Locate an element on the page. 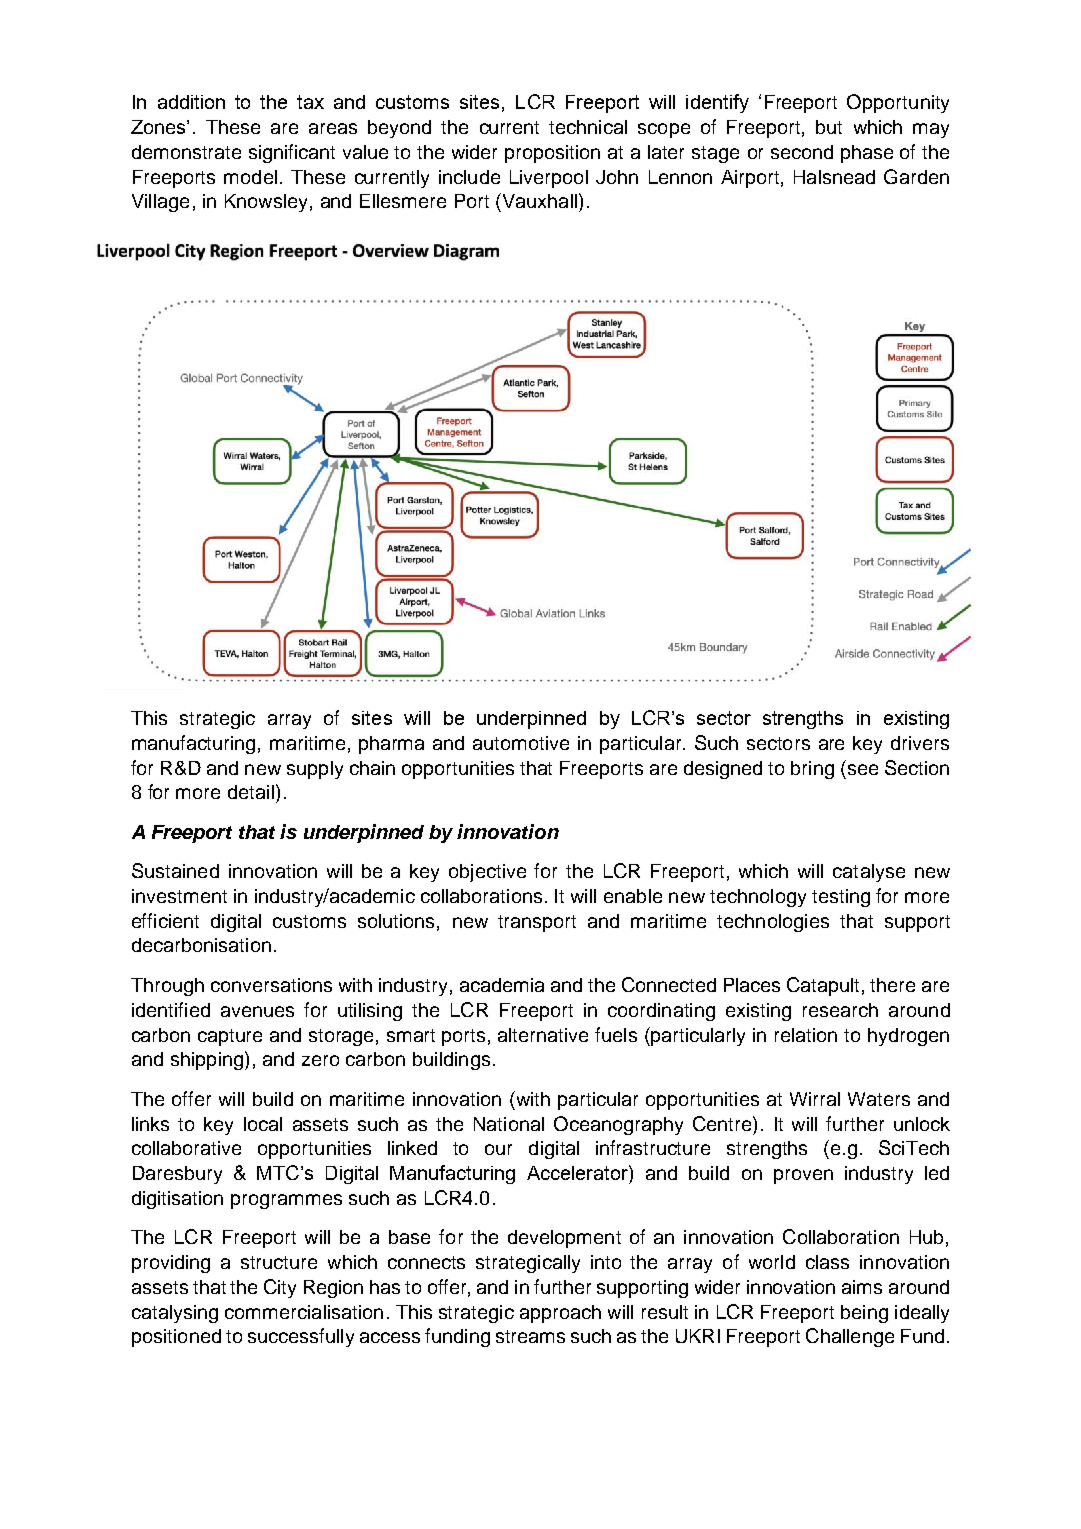  see is located at coordinates (863, 769).
